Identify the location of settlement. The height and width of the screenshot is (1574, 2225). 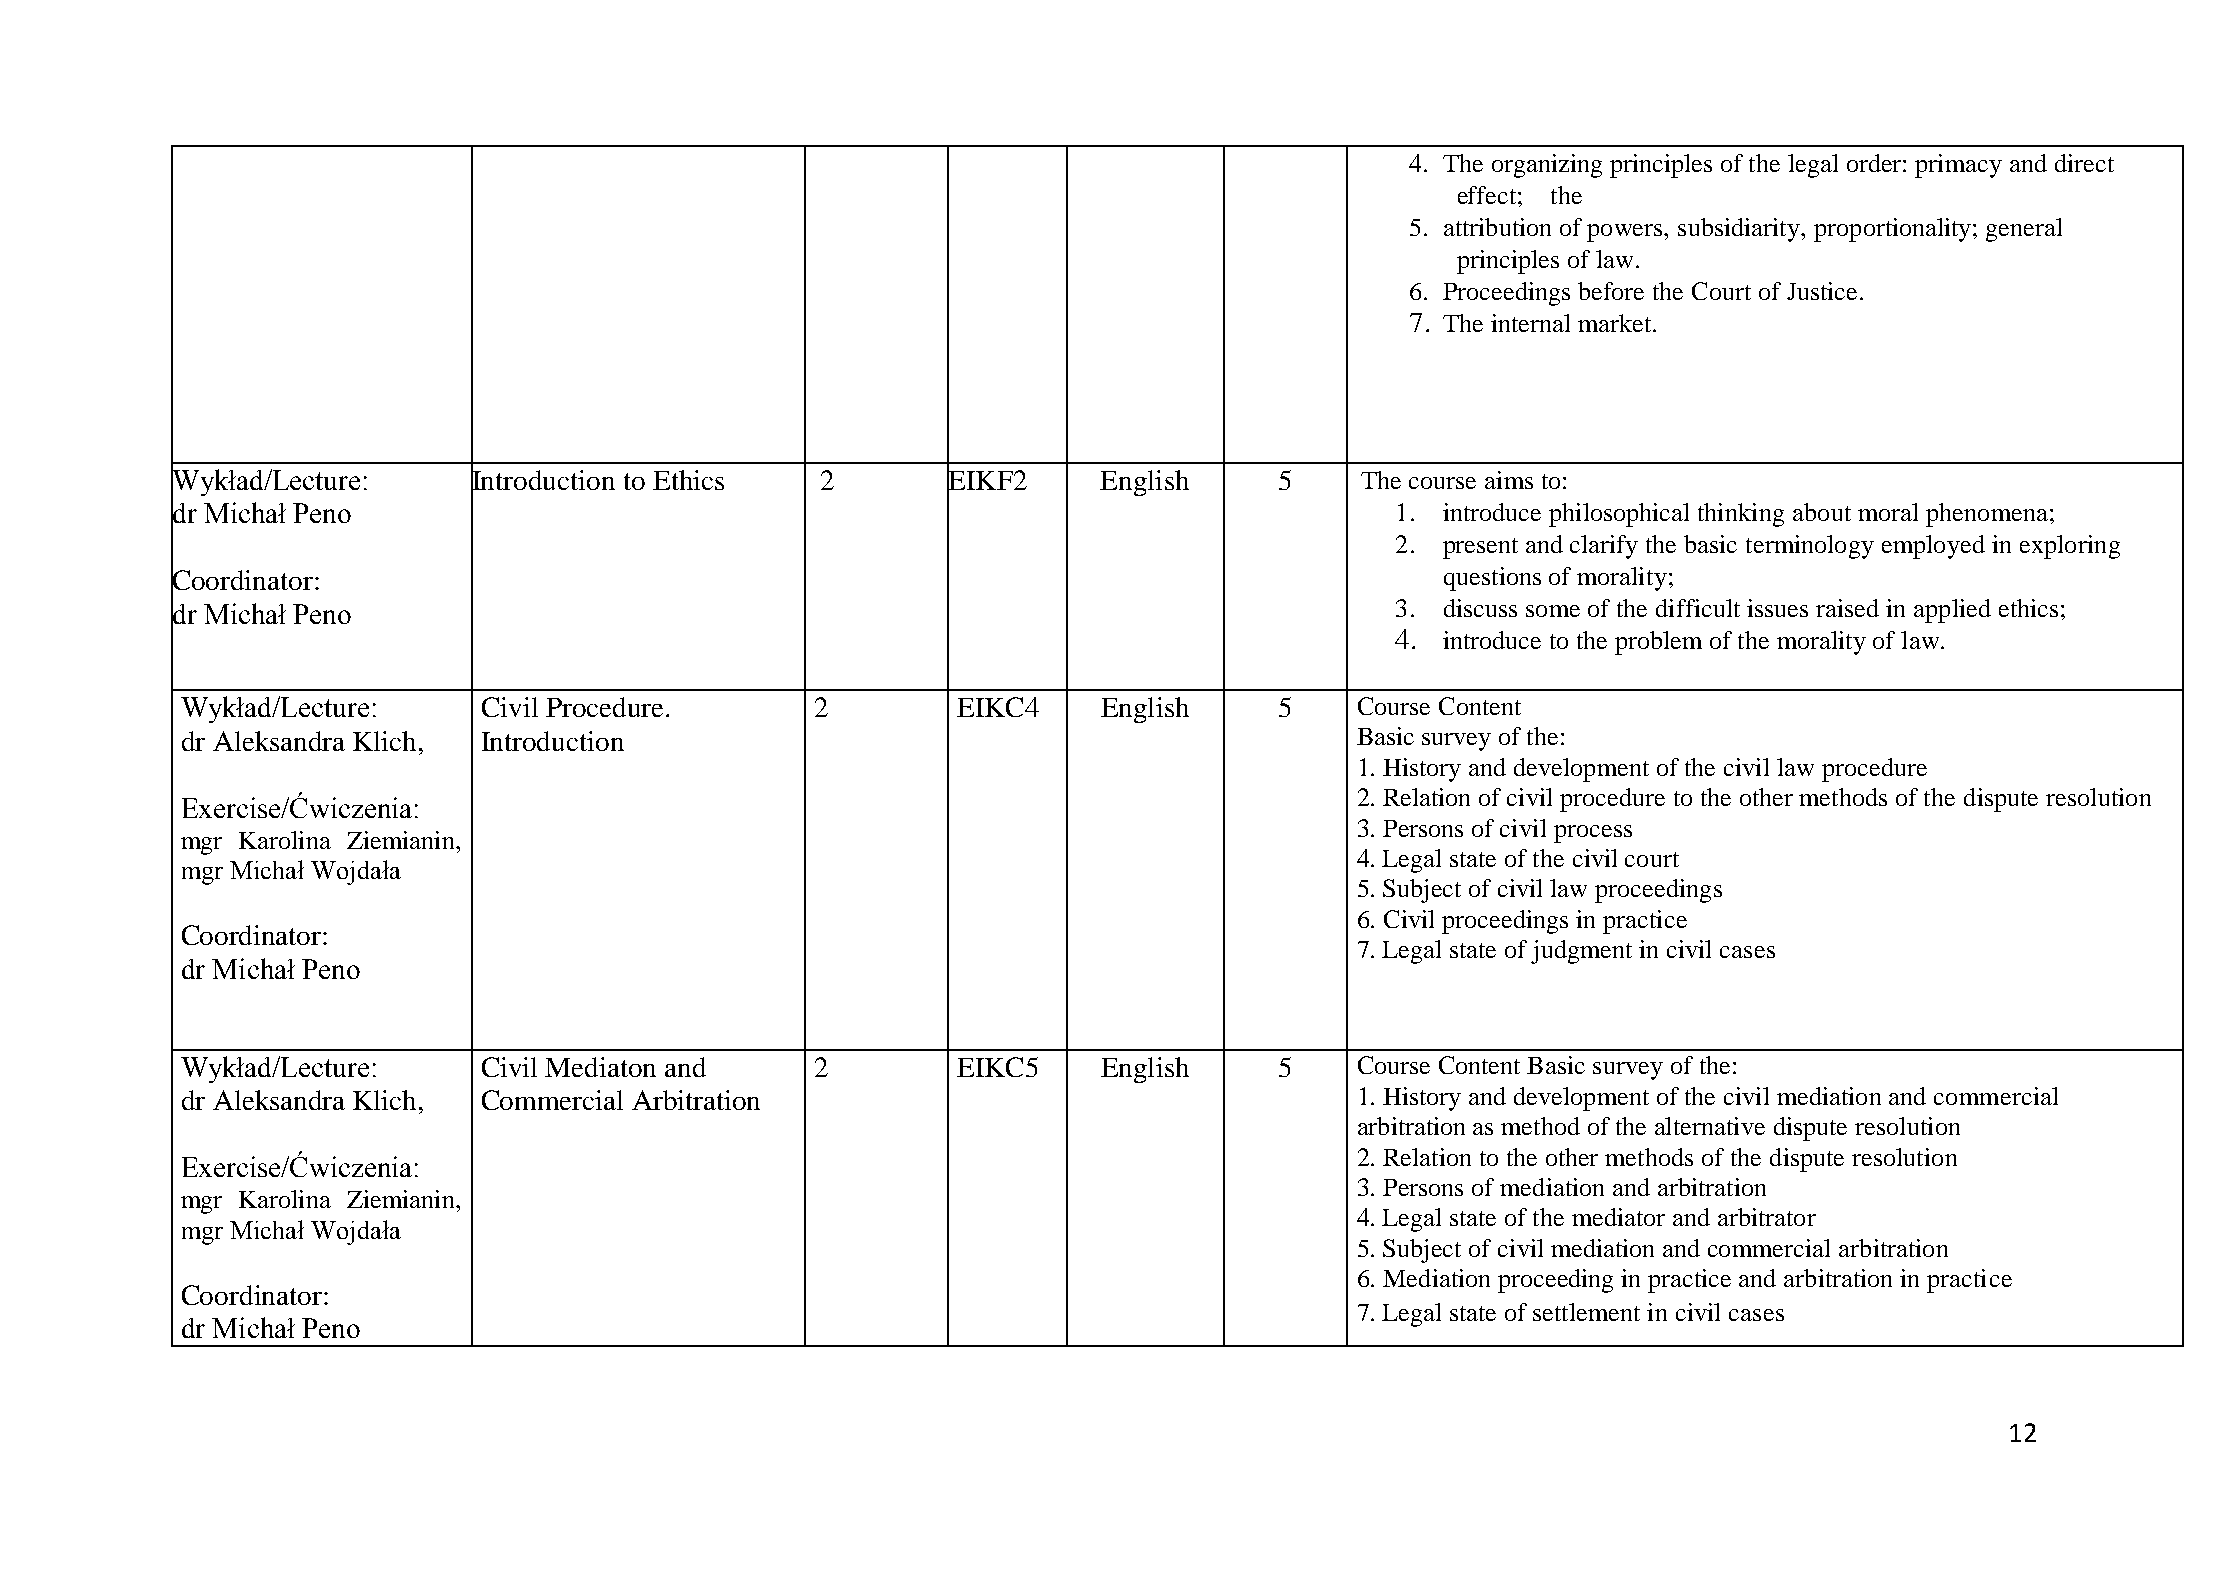
(1586, 1312).
